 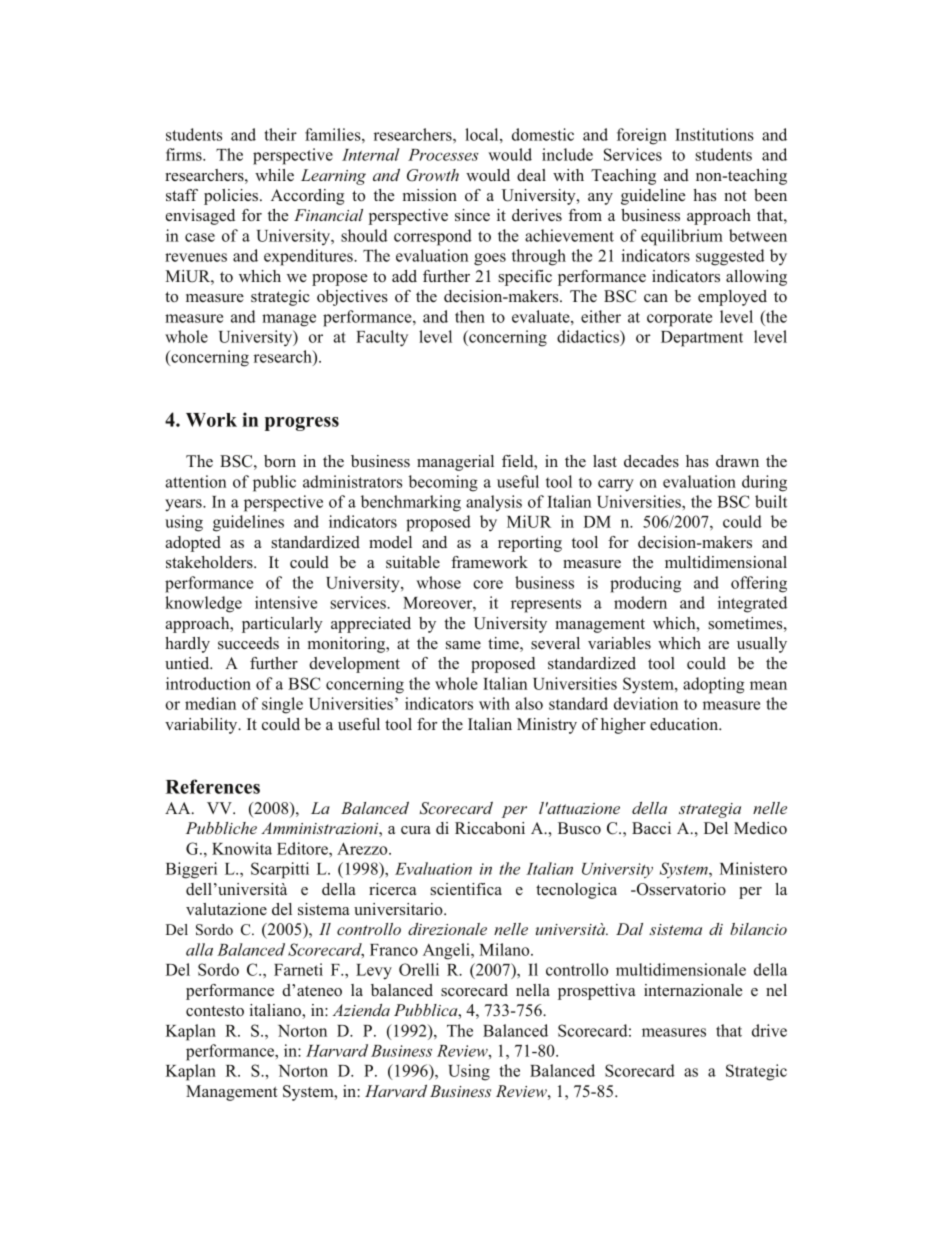 I want to click on Processes, so click(x=443, y=155).
